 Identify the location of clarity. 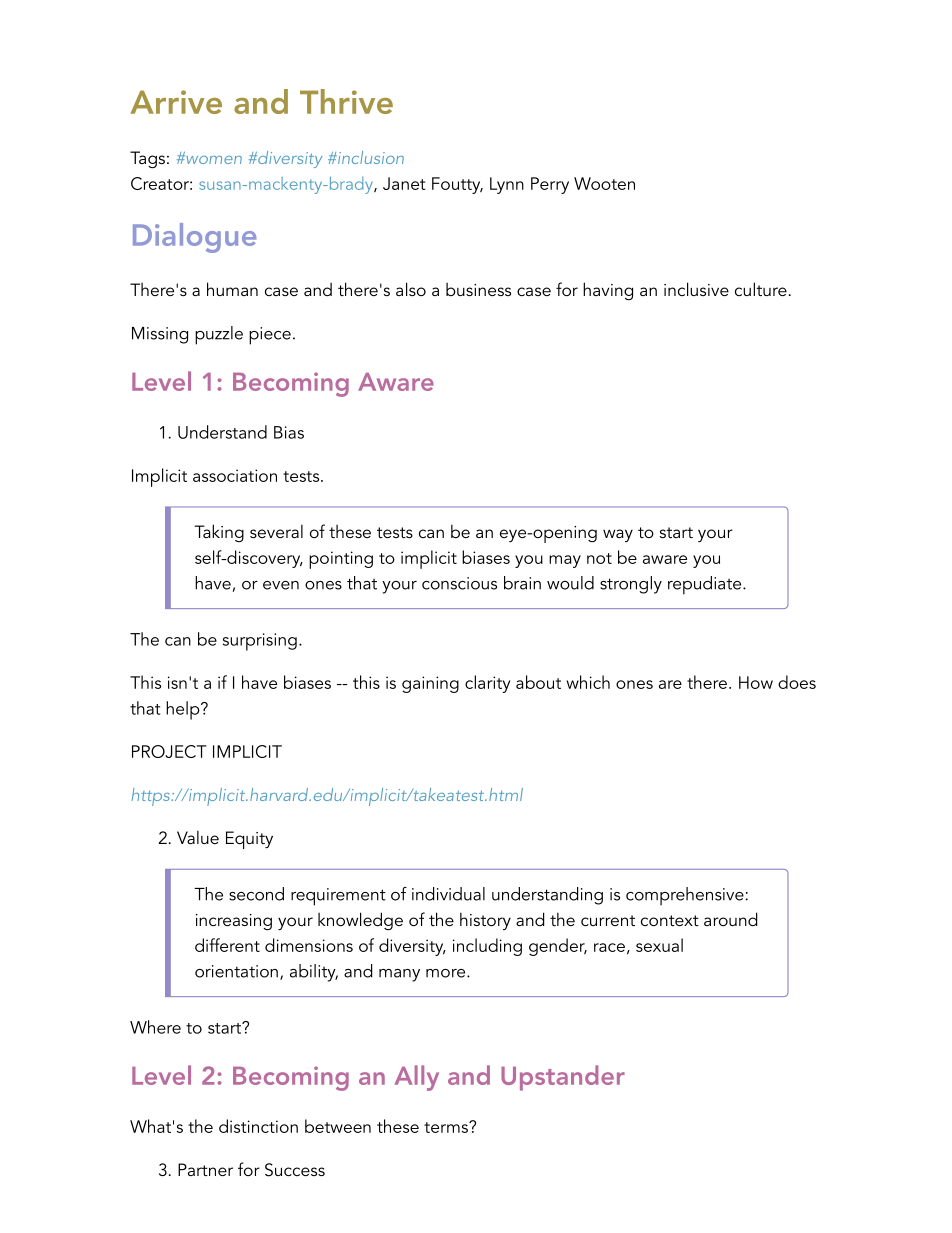
(487, 684).
